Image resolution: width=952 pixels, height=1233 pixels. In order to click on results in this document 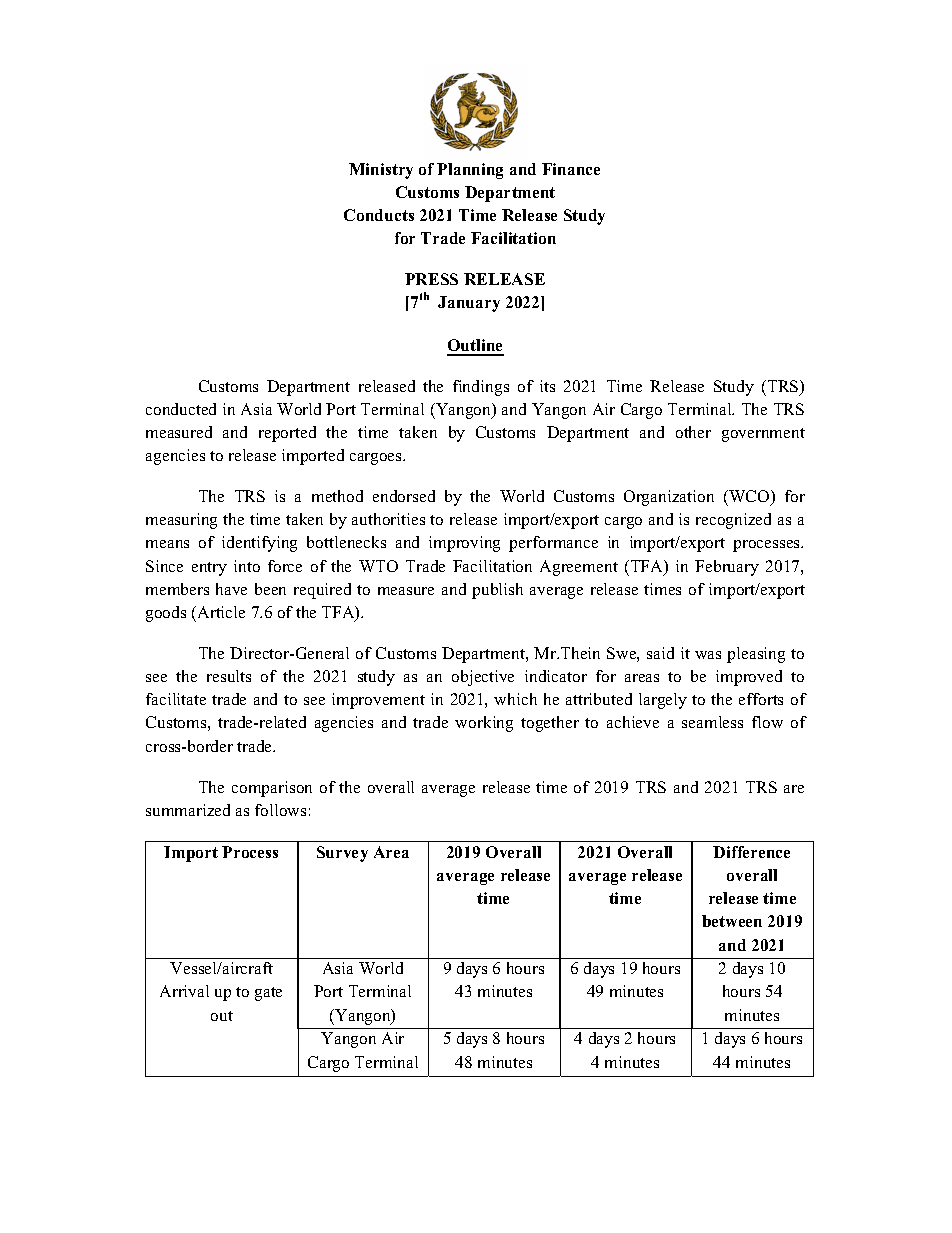, I will do `click(229, 676)`.
